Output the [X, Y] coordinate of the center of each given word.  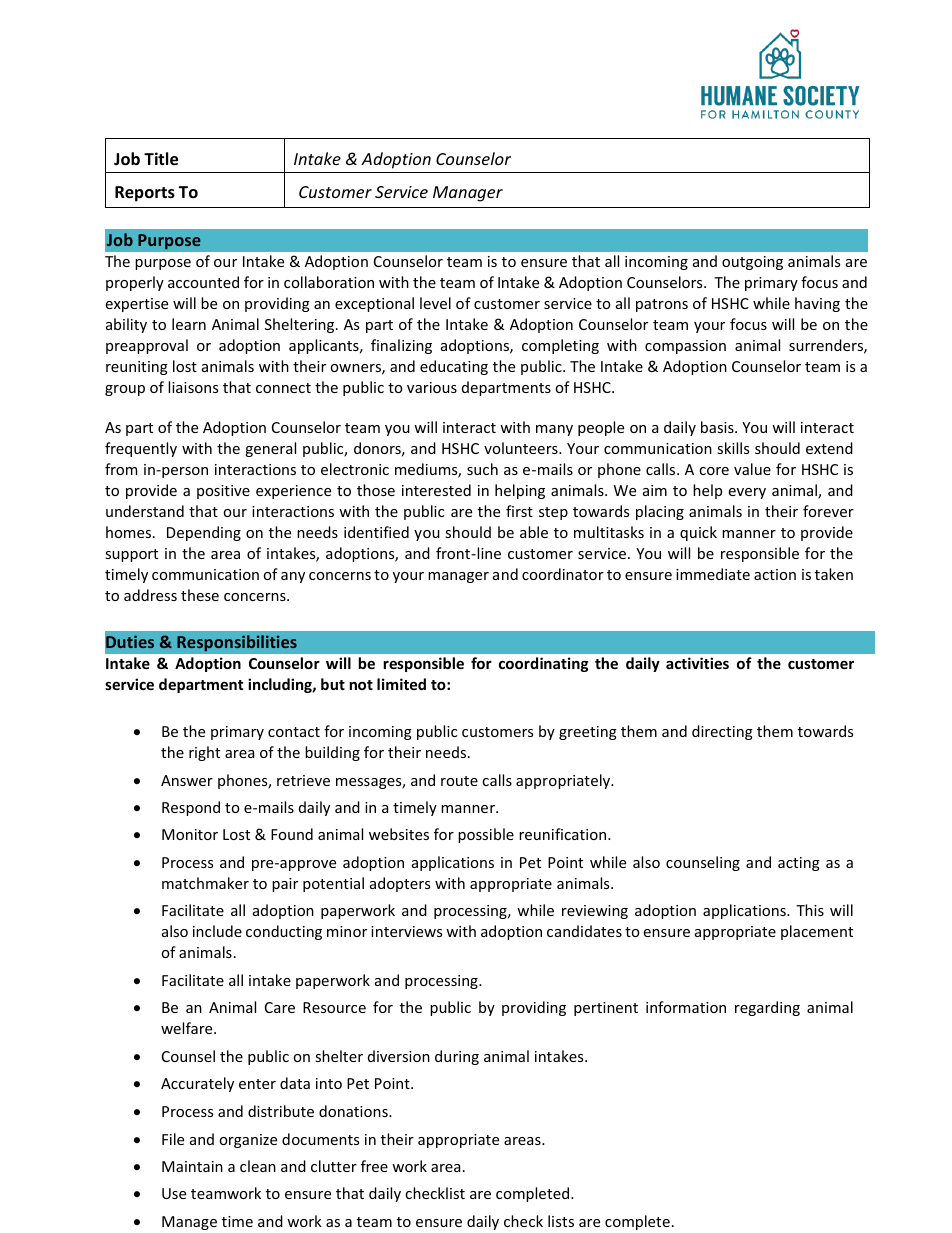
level [435, 303]
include [217, 931]
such [482, 469]
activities [697, 663]
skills [733, 448]
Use [174, 1193]
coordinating [544, 664]
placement [817, 932]
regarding [767, 1008]
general [270, 449]
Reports [145, 194]
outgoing [752, 263]
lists [561, 1221]
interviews [406, 931]
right [204, 753]
